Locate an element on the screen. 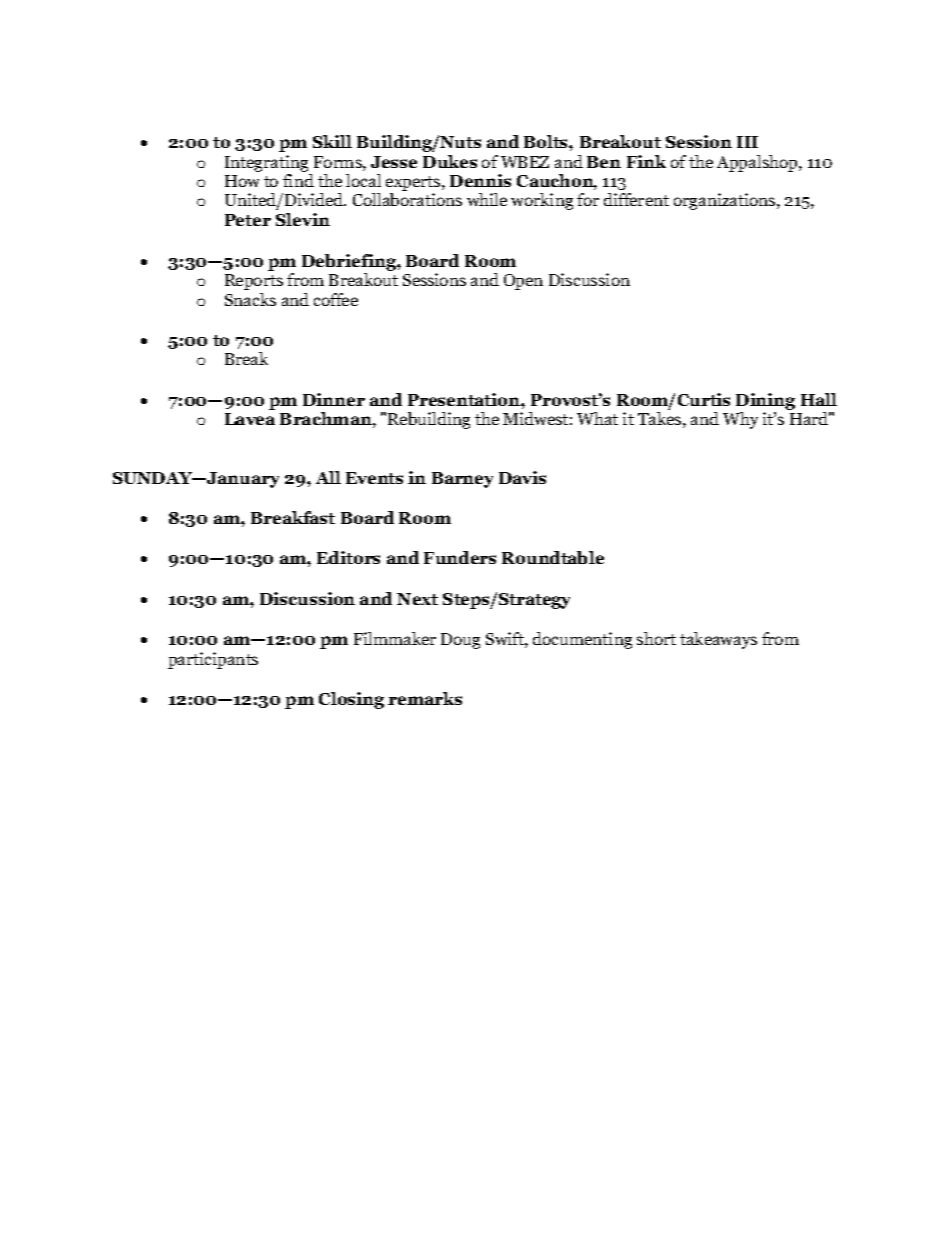  III is located at coordinates (747, 142).
